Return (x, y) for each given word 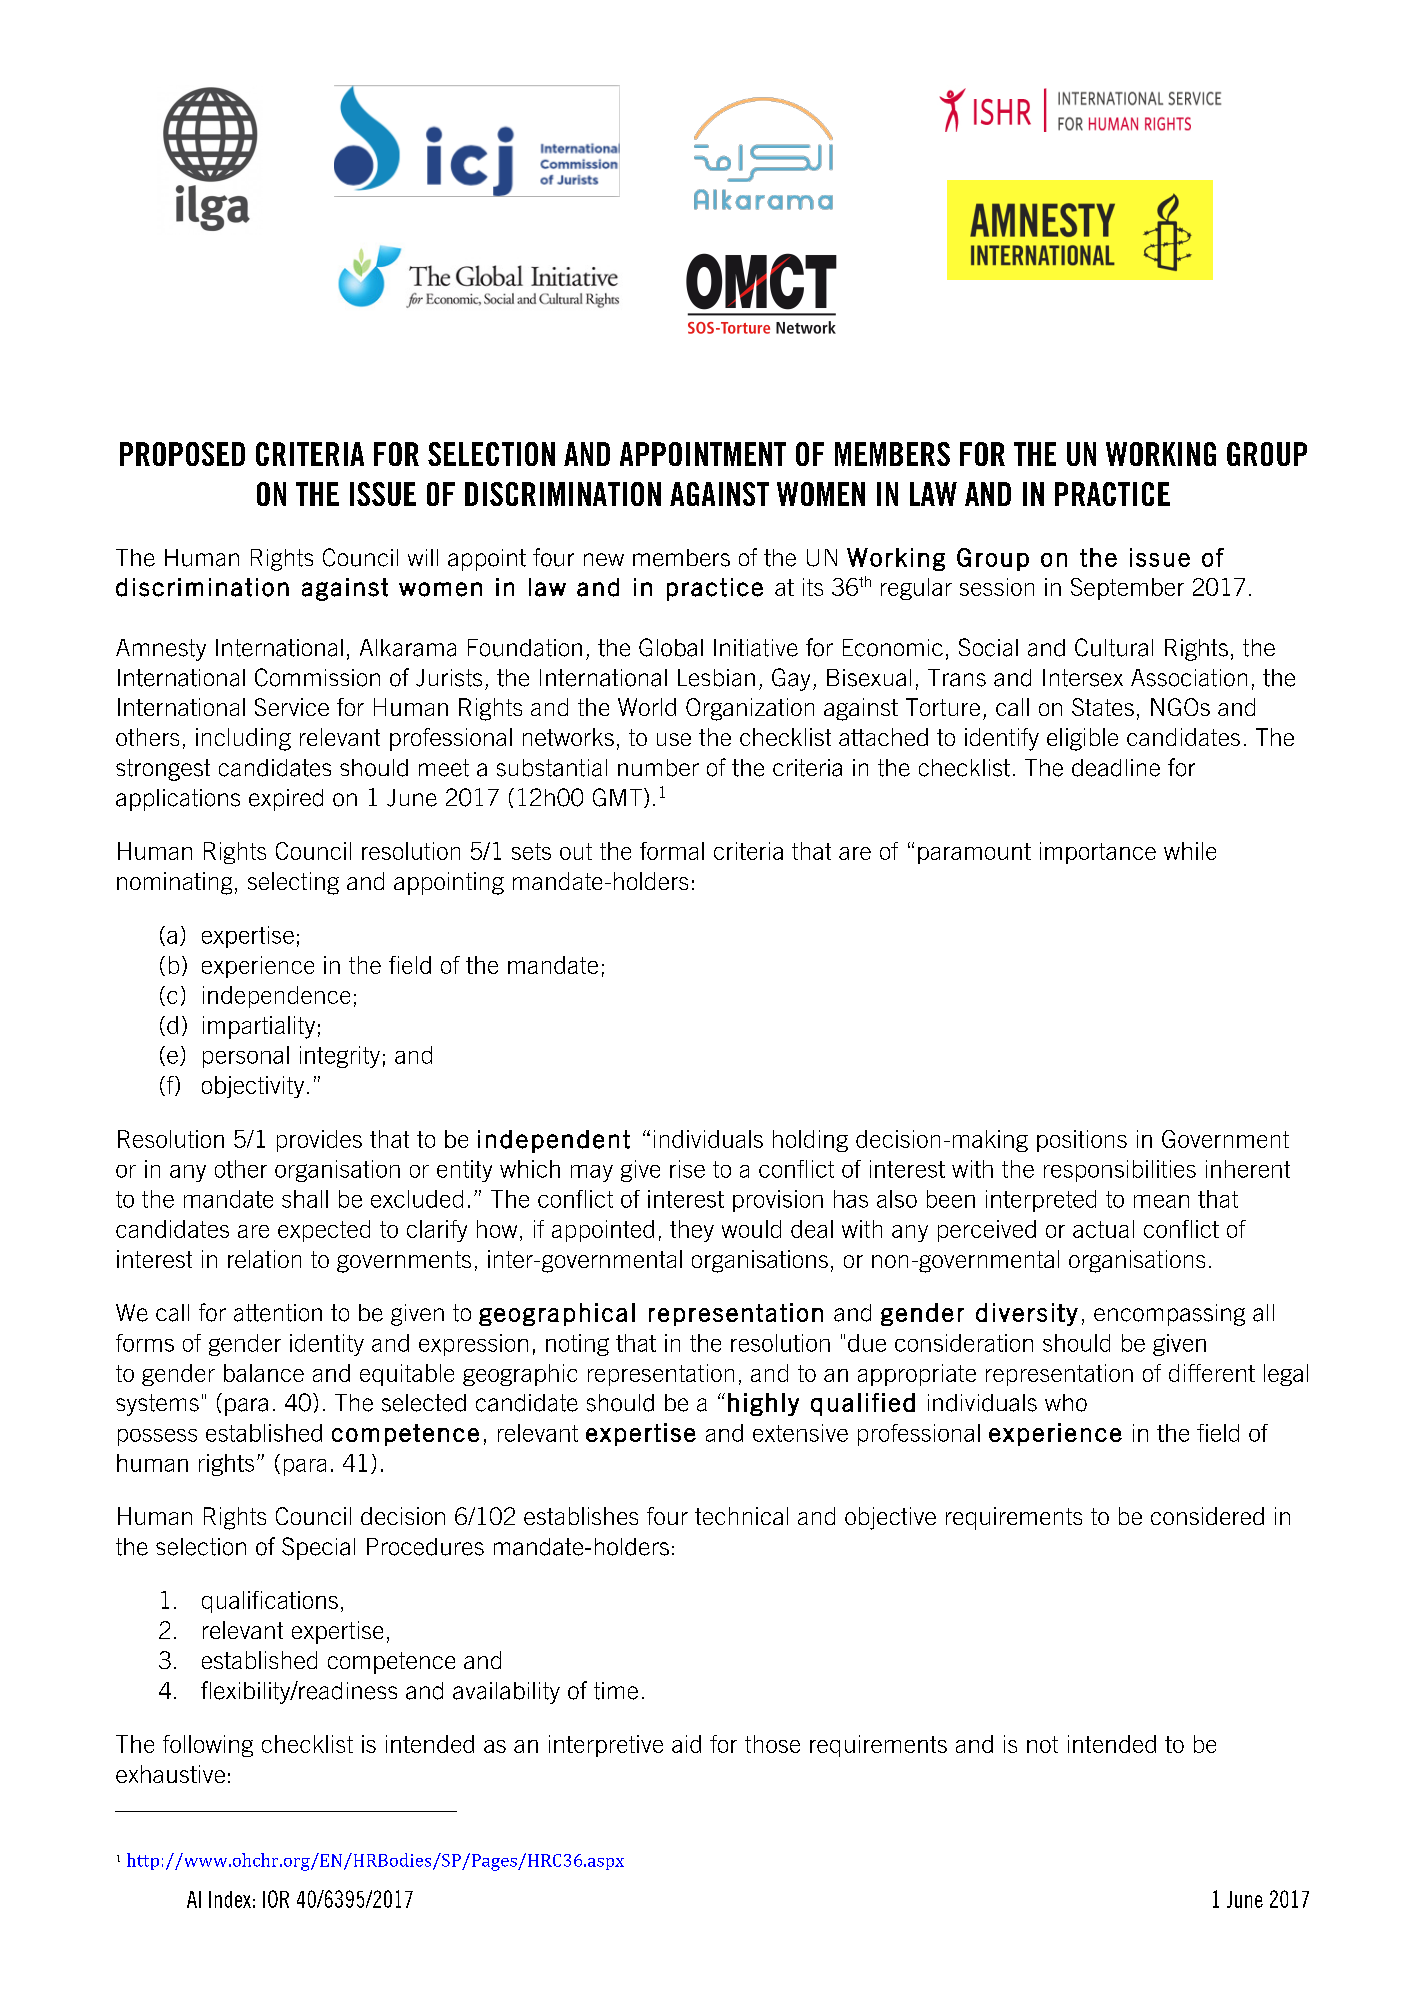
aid (686, 1744)
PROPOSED (182, 454)
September (1127, 589)
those (772, 1744)
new (604, 559)
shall (305, 1199)
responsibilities (1120, 1171)
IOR (276, 1899)
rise (687, 1169)
